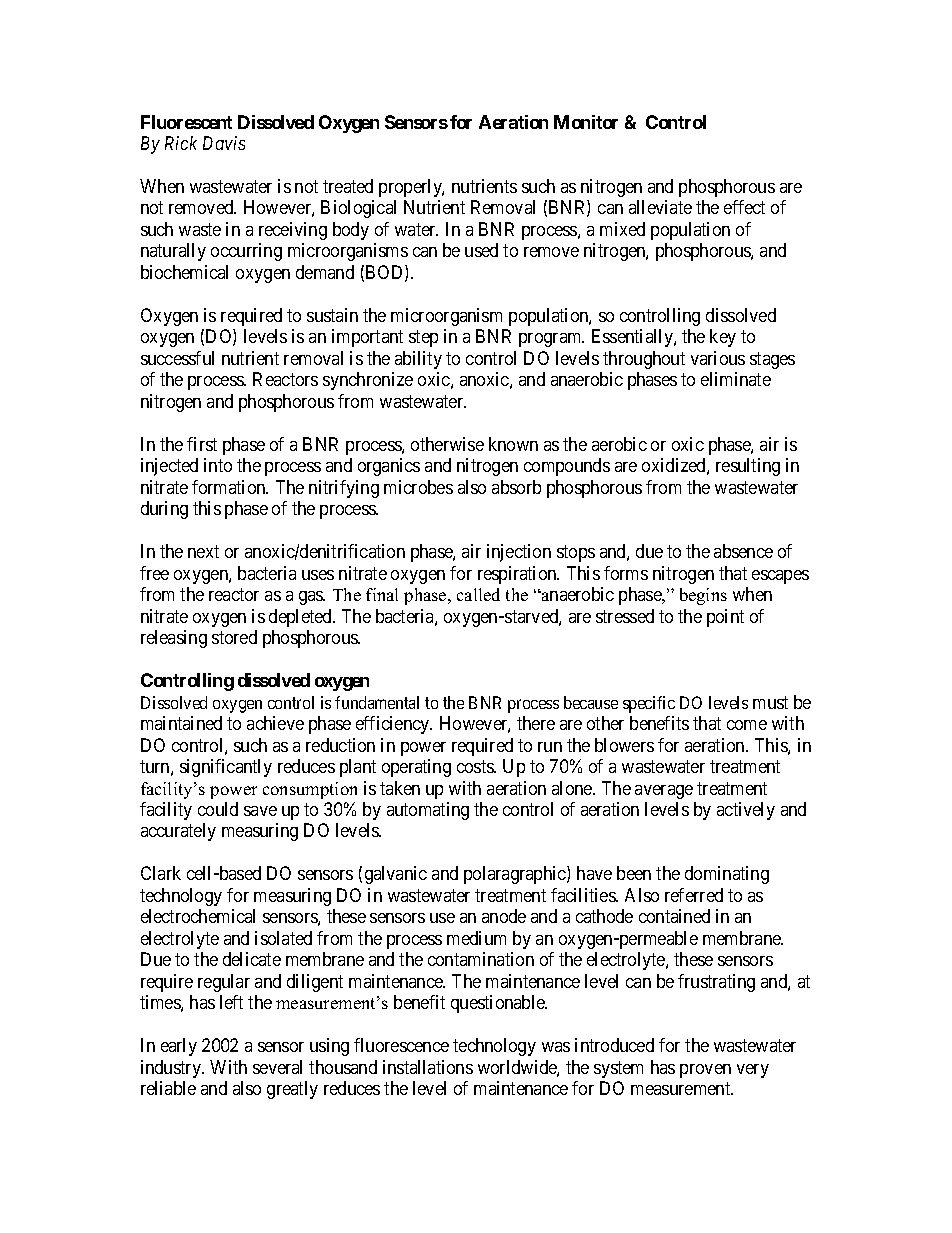 The width and height of the document is (952, 1233). Describe the element at coordinates (723, 338) in the document. I see `key` at that location.
